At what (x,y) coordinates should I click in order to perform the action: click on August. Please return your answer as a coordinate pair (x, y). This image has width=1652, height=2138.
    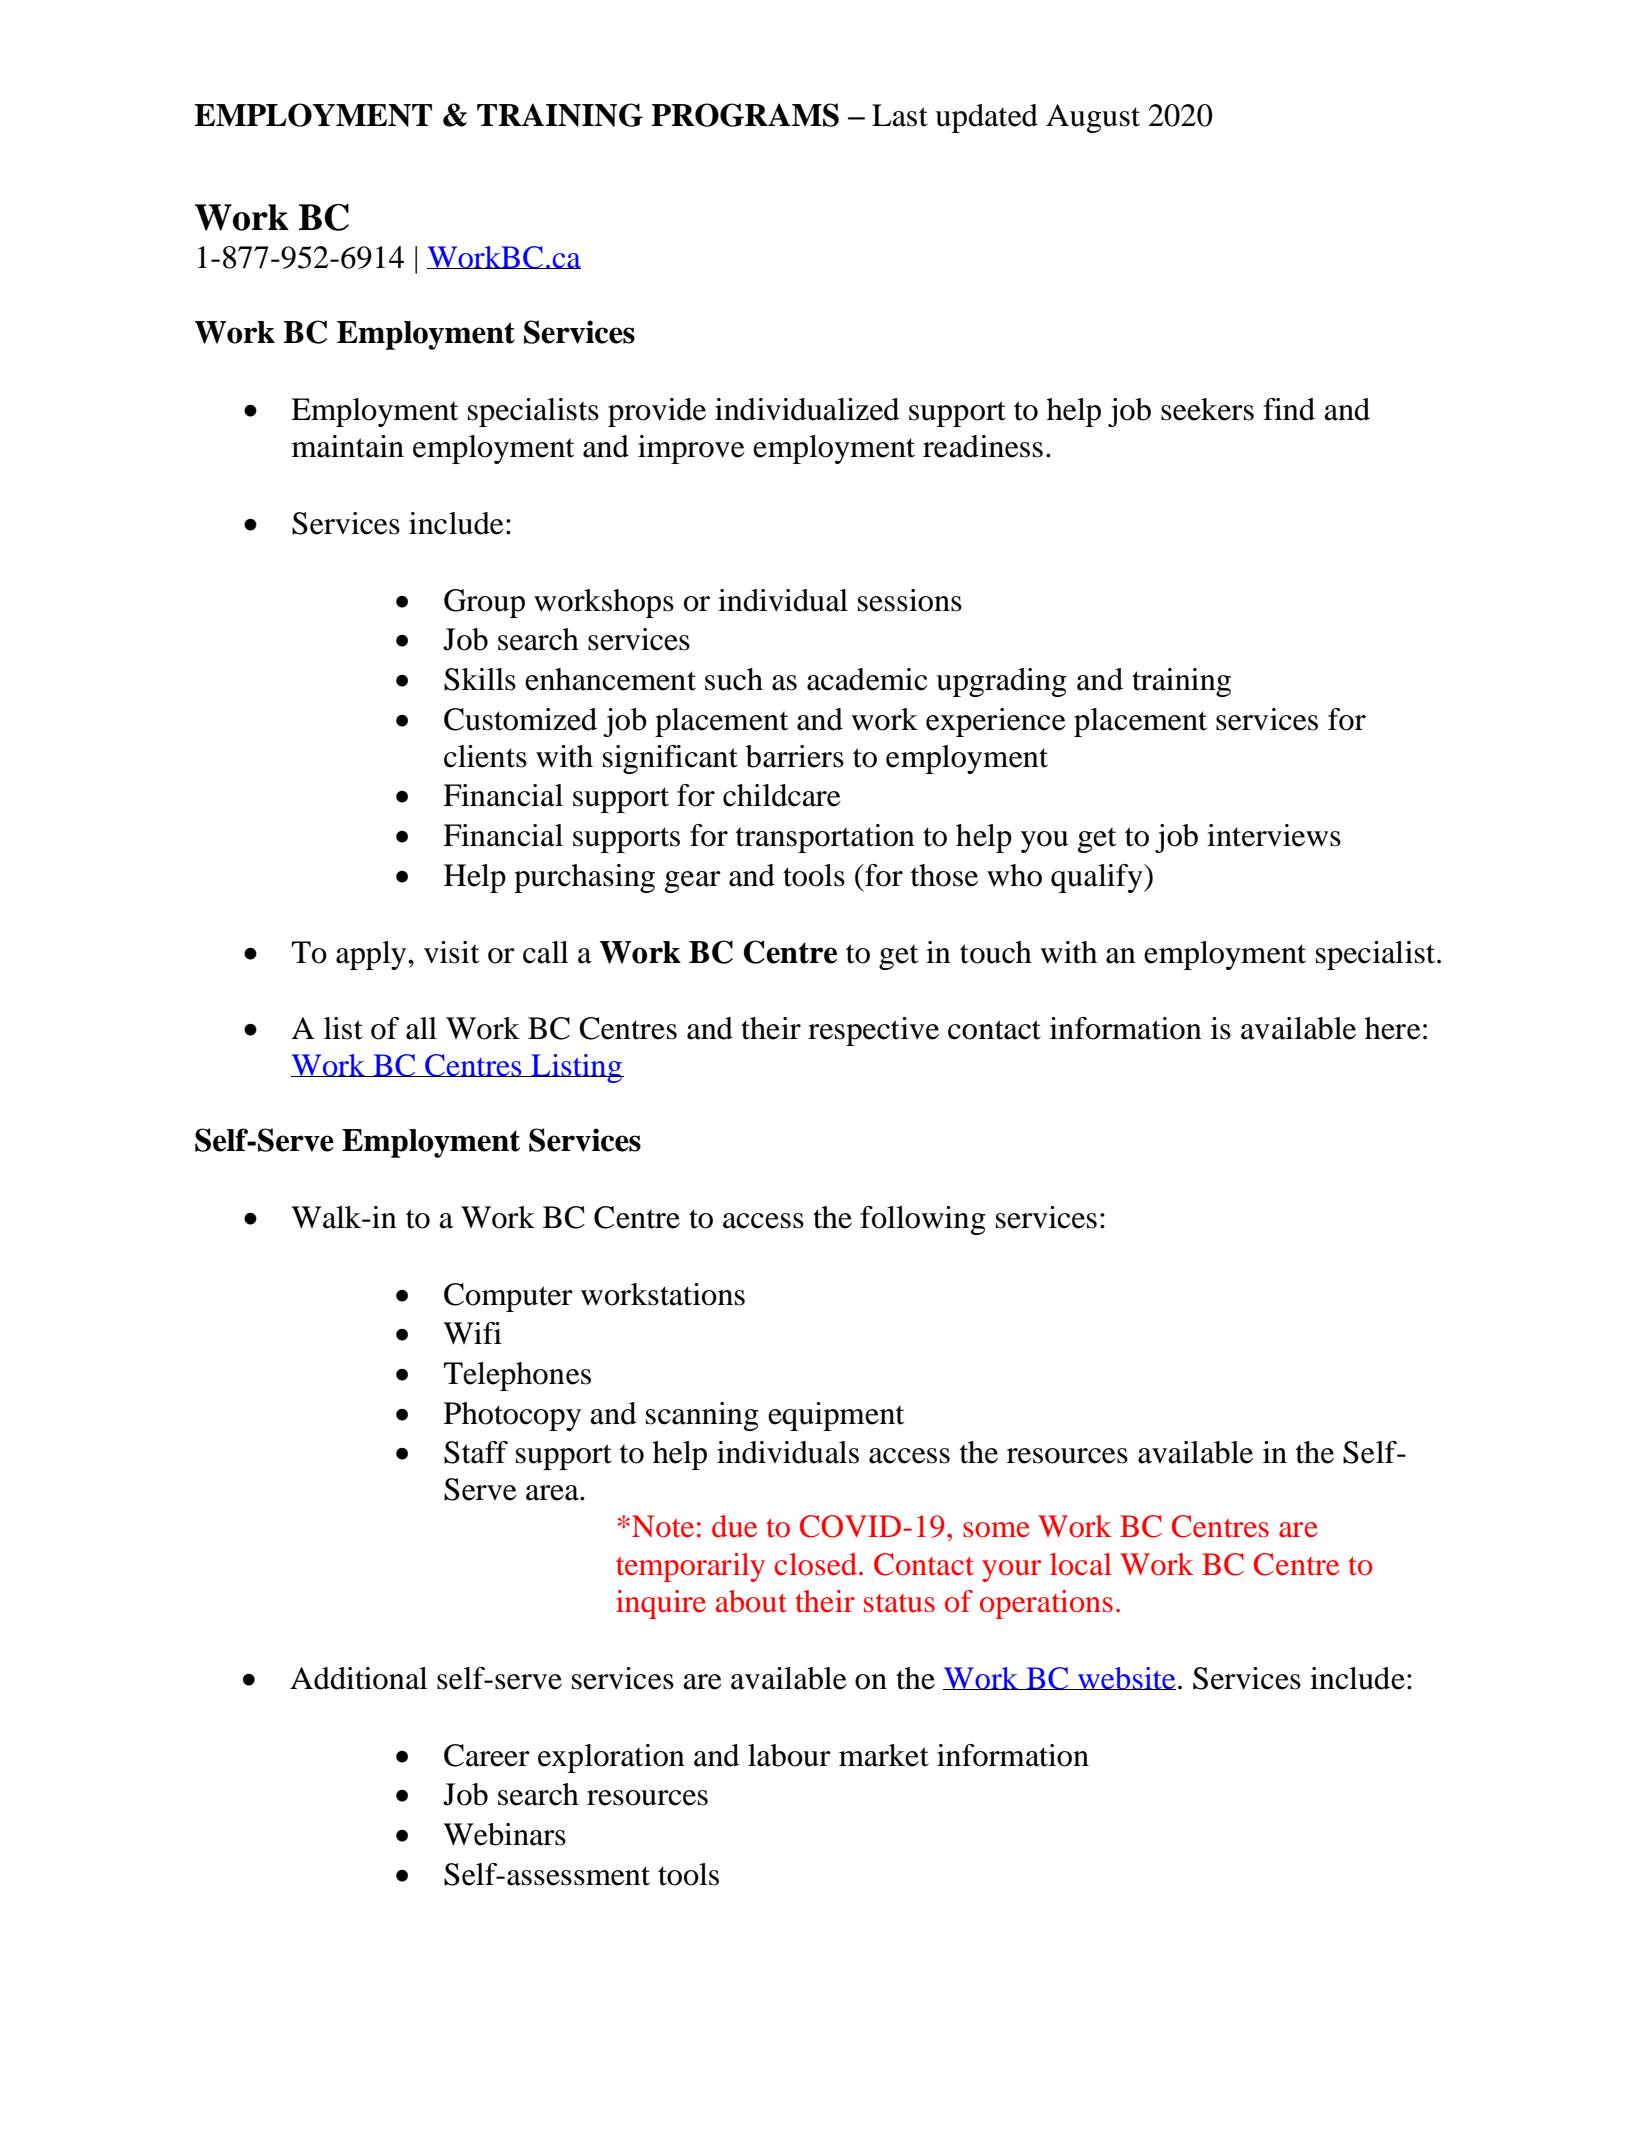
    Looking at the image, I should click on (1093, 118).
